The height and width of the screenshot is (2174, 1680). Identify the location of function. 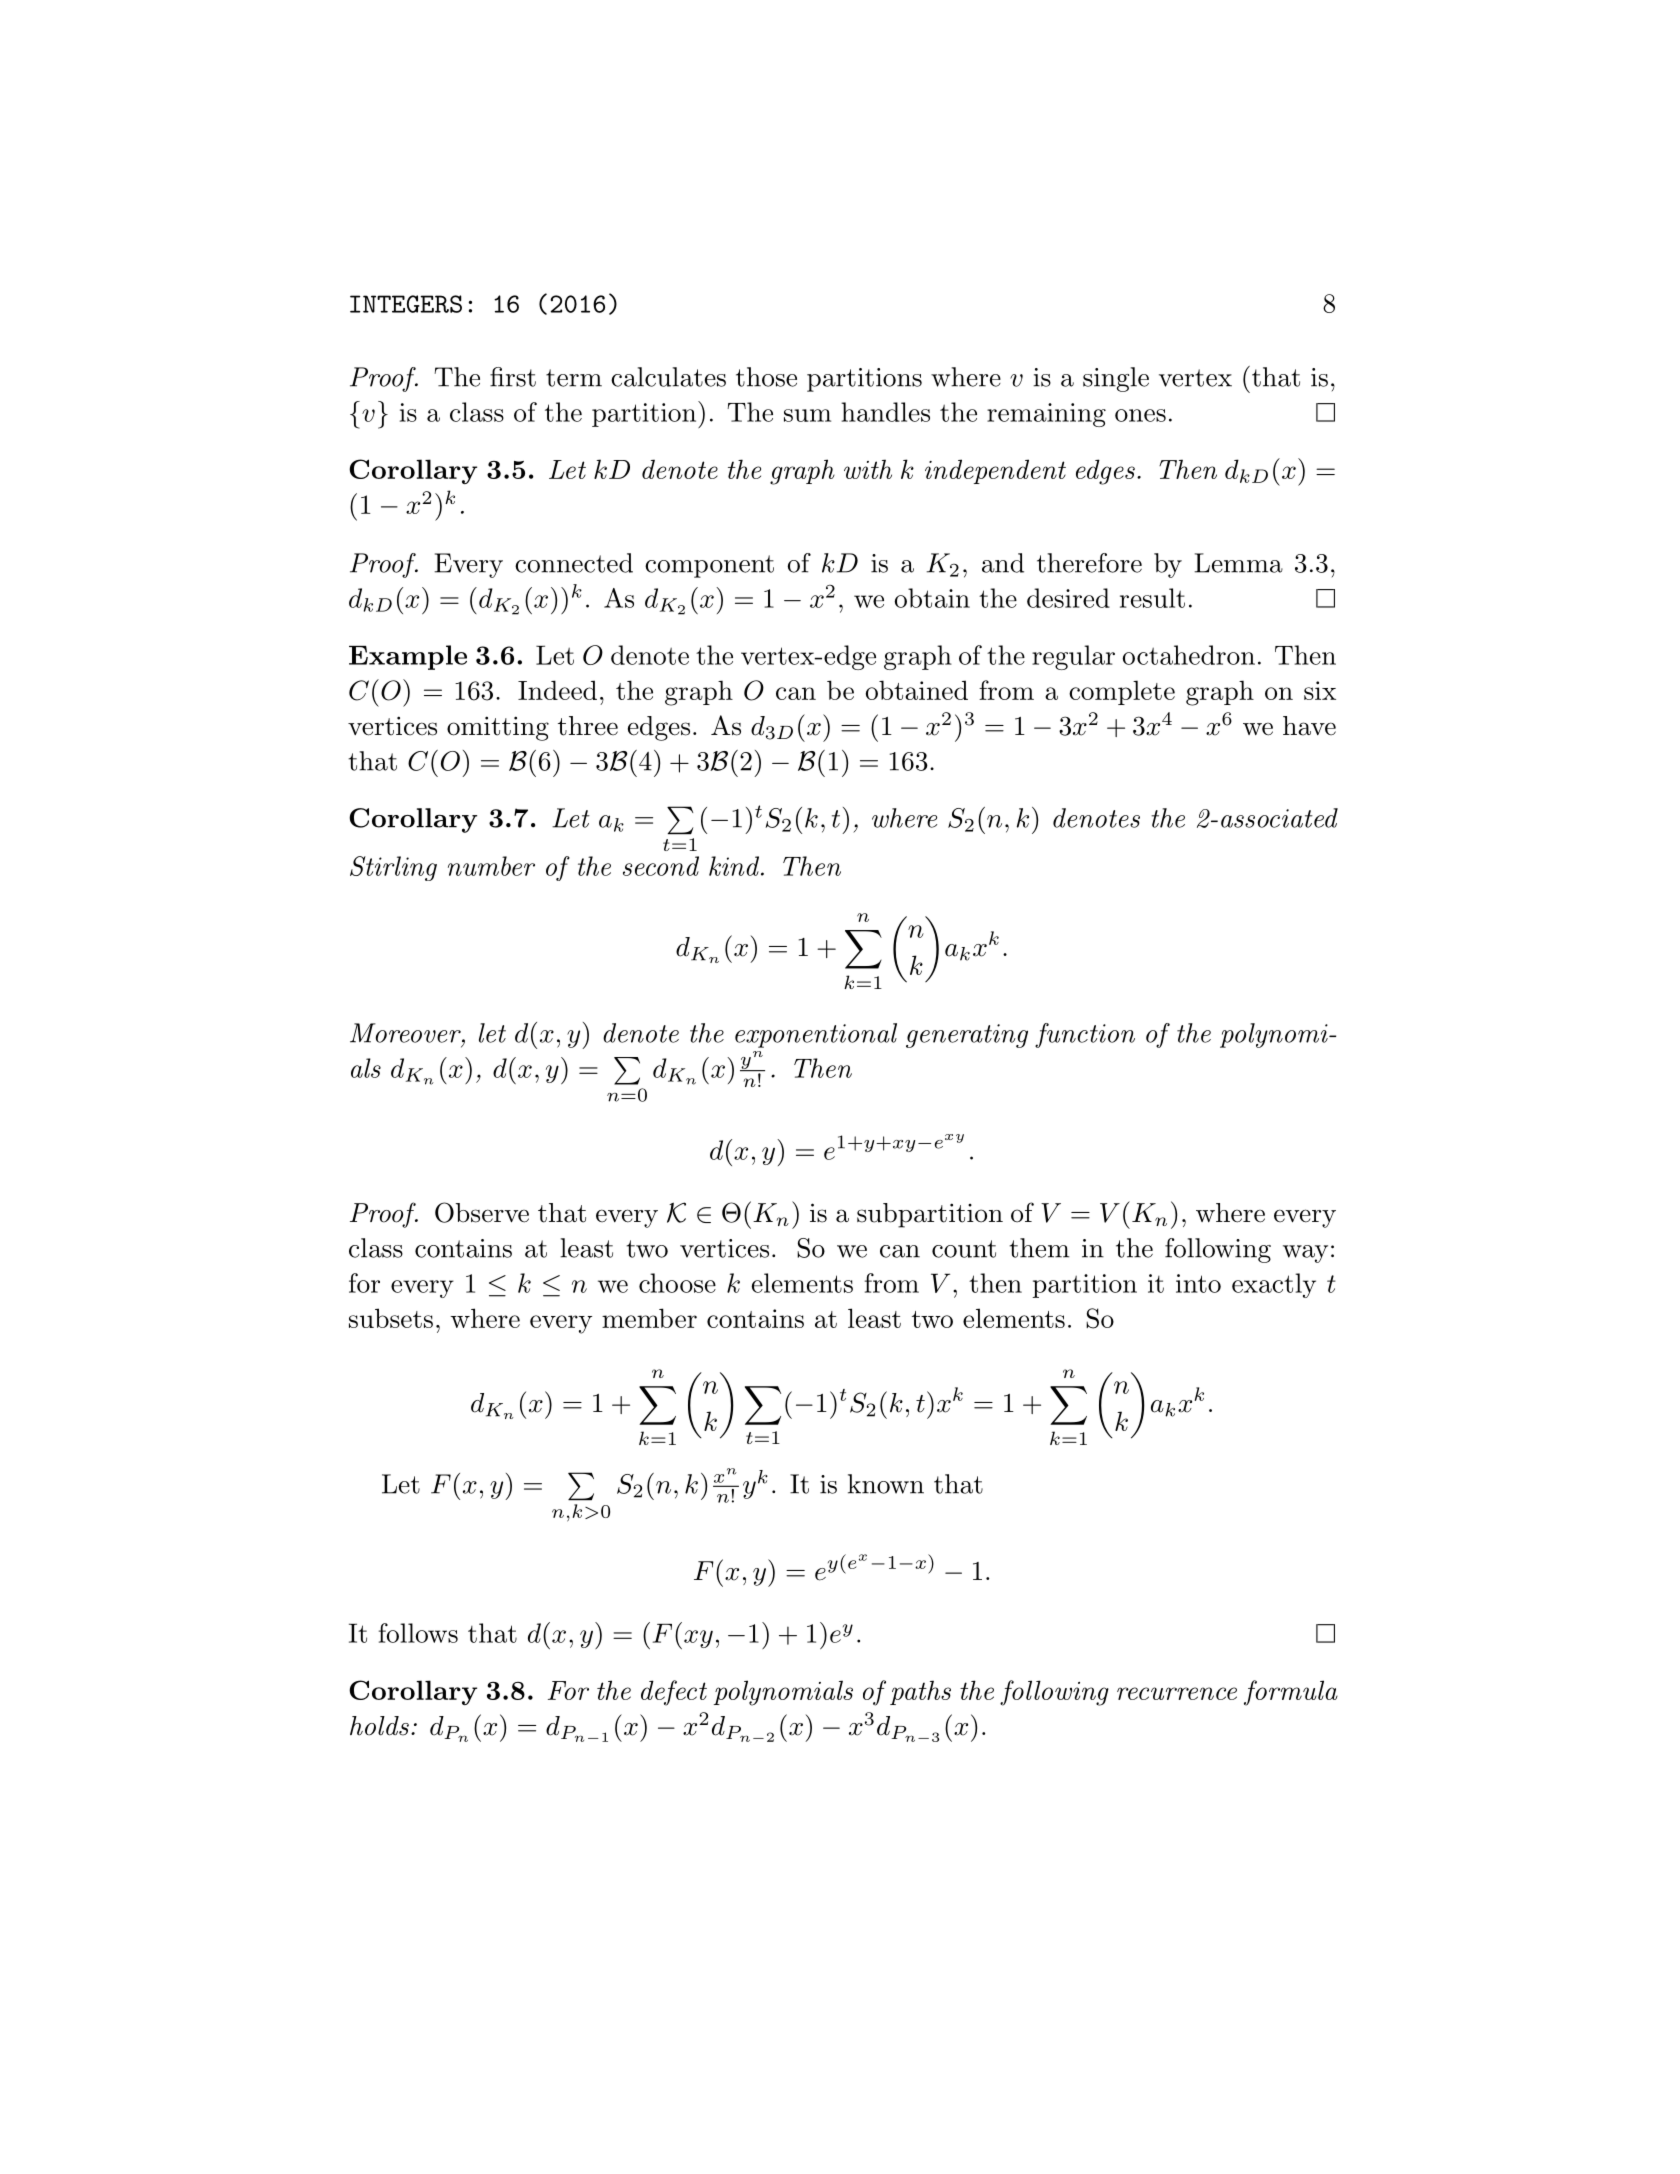
(1085, 1035).
